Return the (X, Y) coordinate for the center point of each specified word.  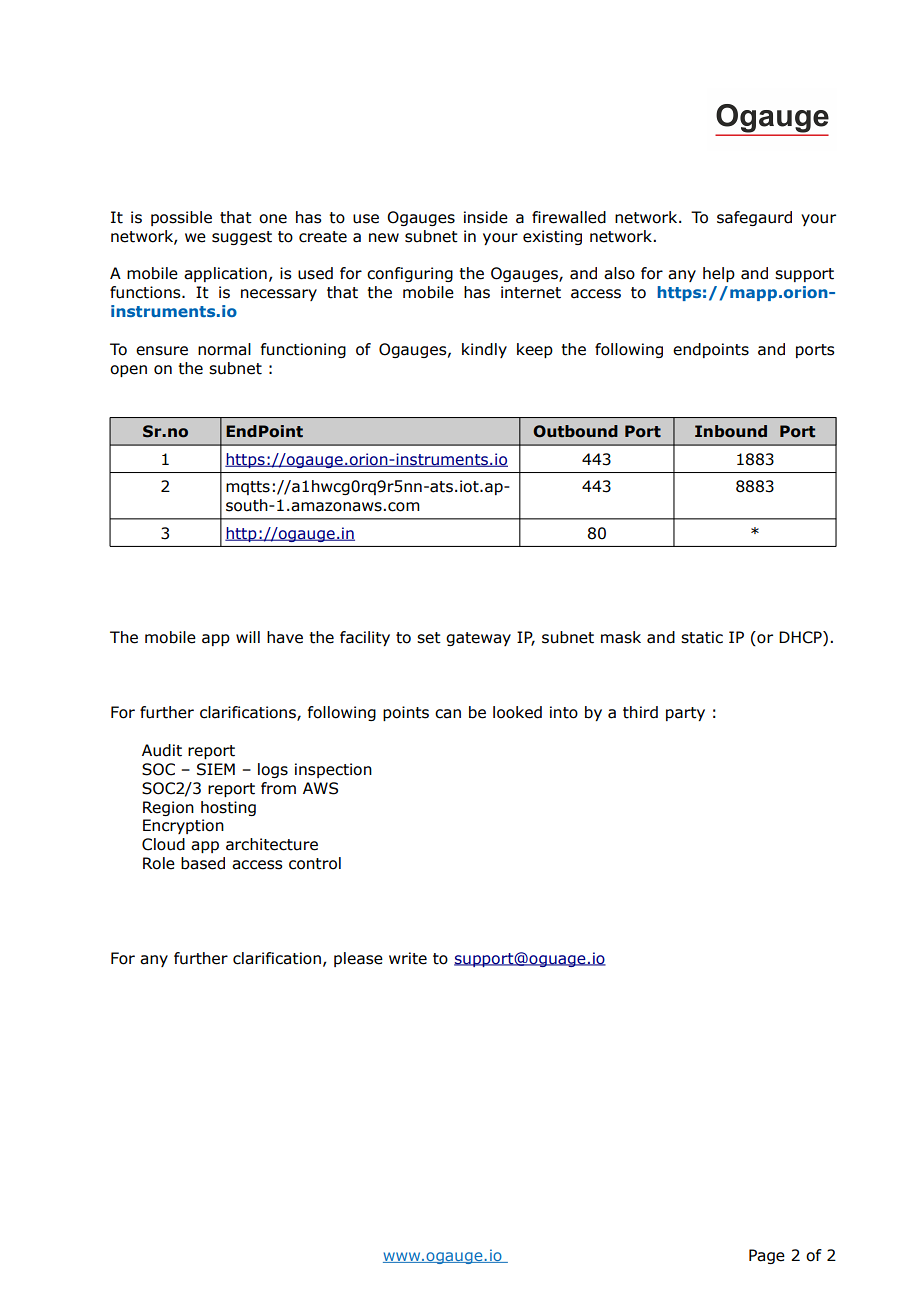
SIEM (216, 769)
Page (767, 1256)
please (358, 959)
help (719, 274)
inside (486, 217)
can (448, 714)
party (685, 714)
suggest (242, 238)
